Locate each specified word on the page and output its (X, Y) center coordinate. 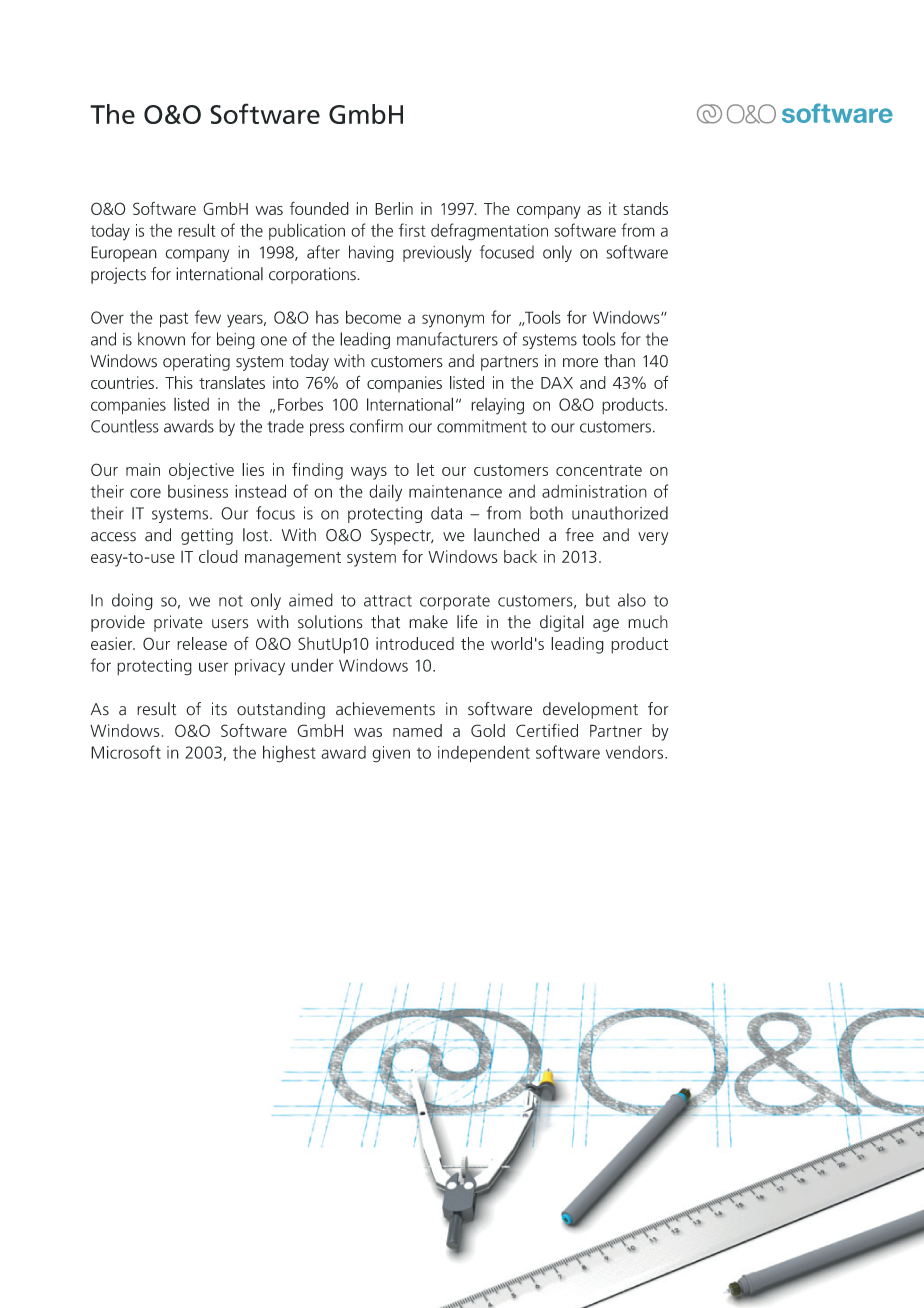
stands (645, 208)
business (198, 491)
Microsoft (126, 752)
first (412, 230)
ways (369, 473)
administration (594, 491)
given (391, 754)
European (124, 254)
